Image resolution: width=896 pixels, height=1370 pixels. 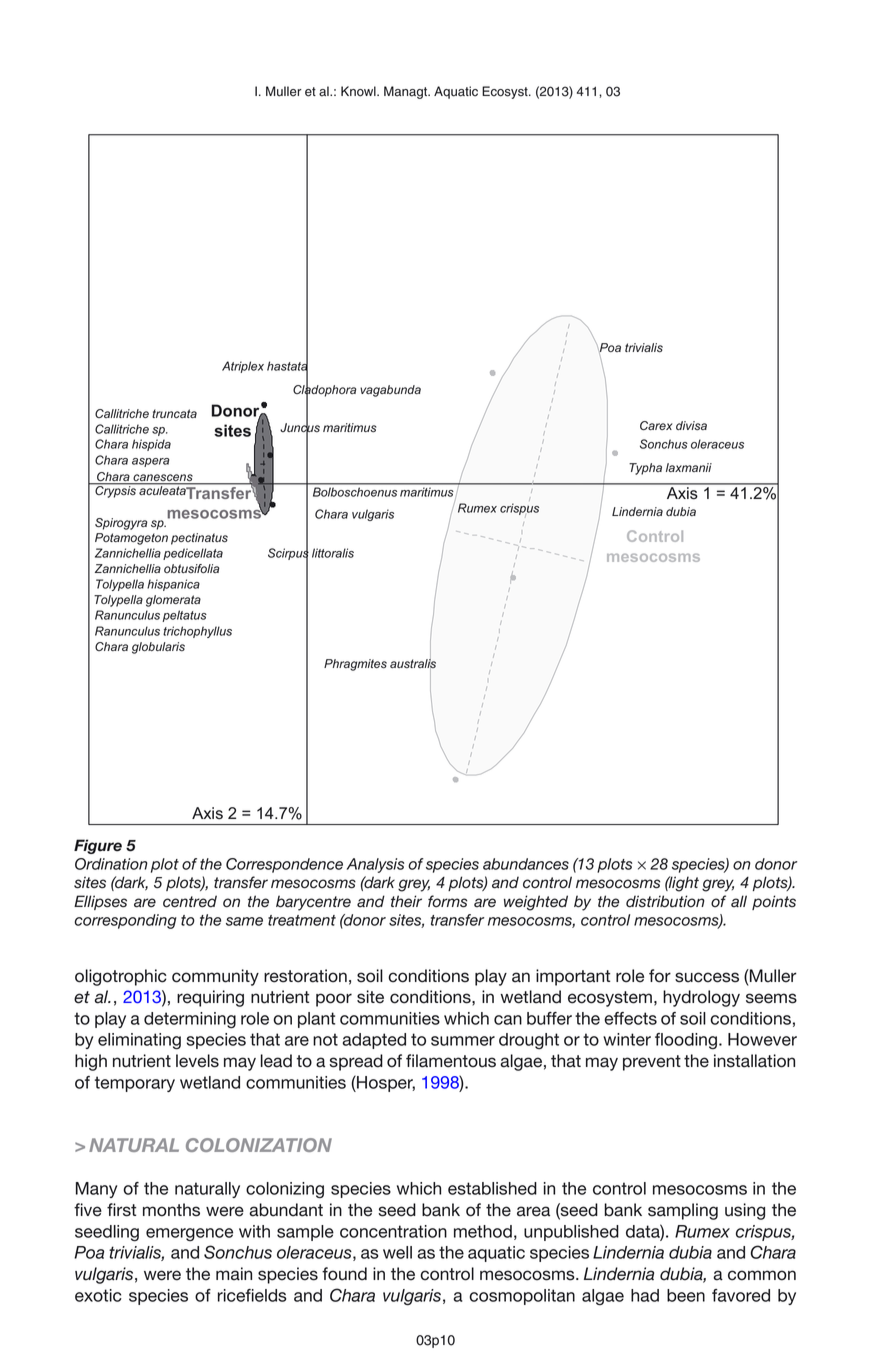 What do you see at coordinates (300, 428) in the screenshot?
I see `Juncus` at bounding box center [300, 428].
